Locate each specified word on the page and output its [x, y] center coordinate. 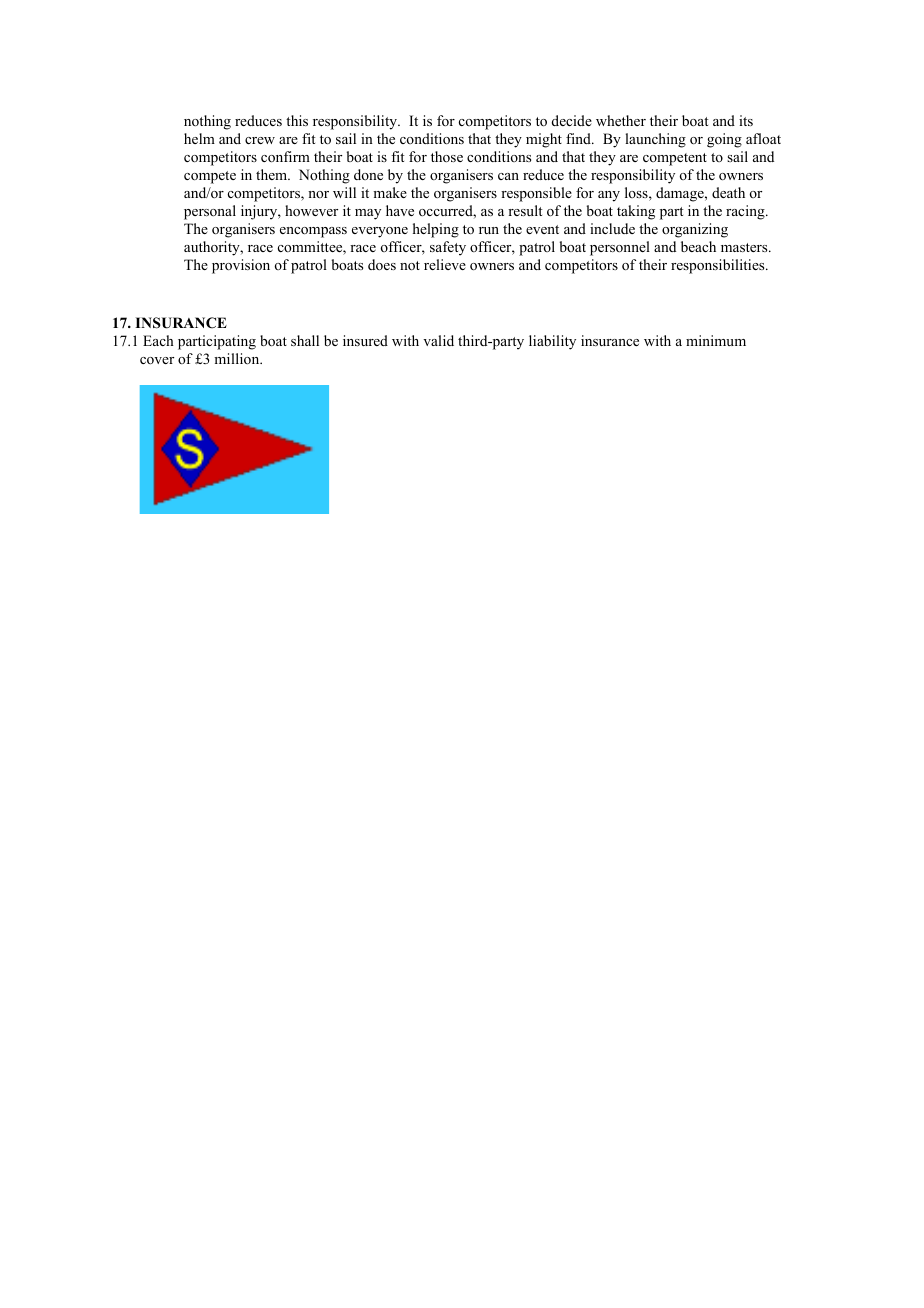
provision [241, 266]
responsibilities [719, 266]
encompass [313, 232]
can [508, 176]
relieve [445, 264]
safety [448, 248]
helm [199, 138]
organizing [695, 230]
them [273, 174]
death [728, 192]
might [544, 140]
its [746, 120]
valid [438, 340]
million [238, 358]
